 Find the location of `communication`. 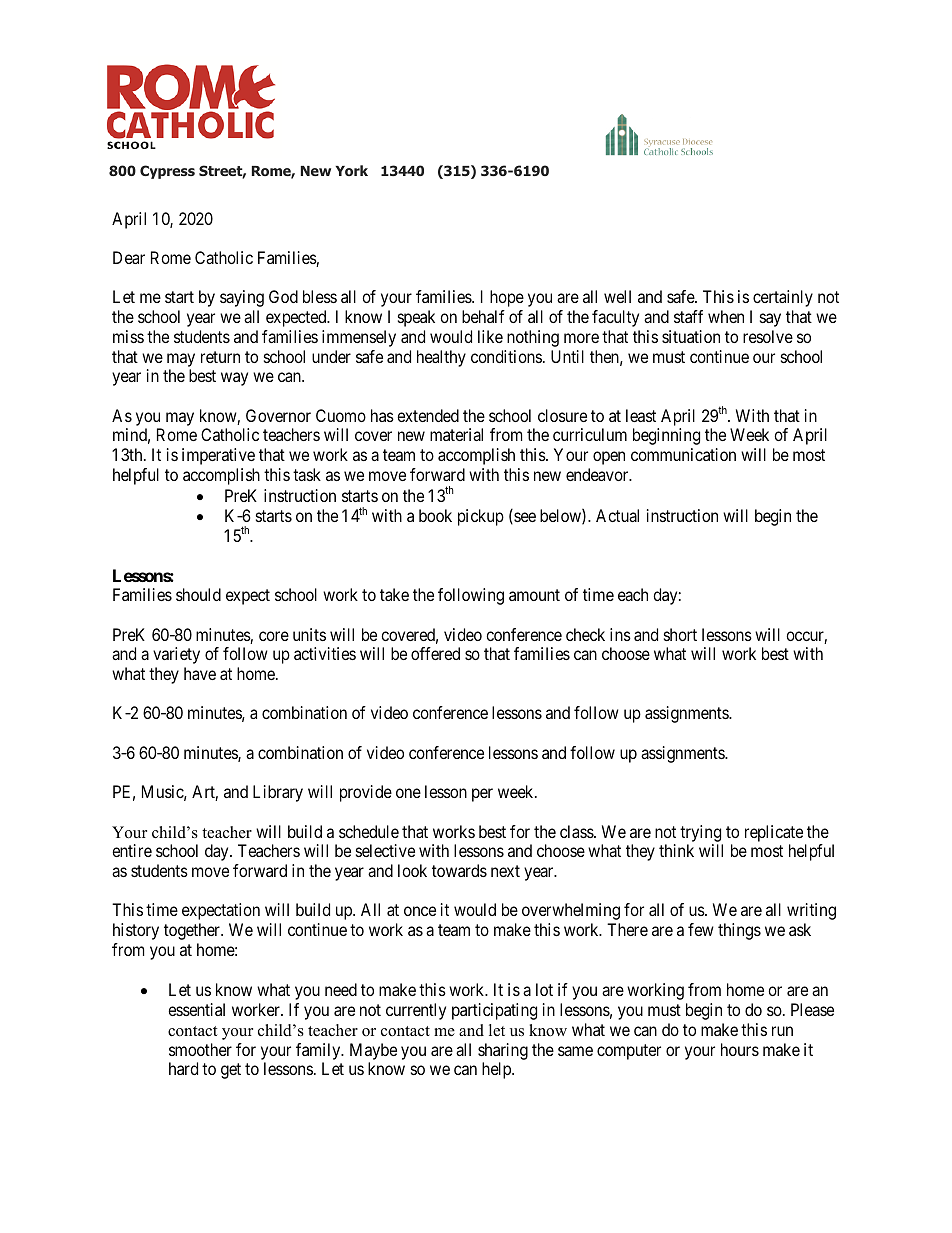

communication is located at coordinates (683, 454).
